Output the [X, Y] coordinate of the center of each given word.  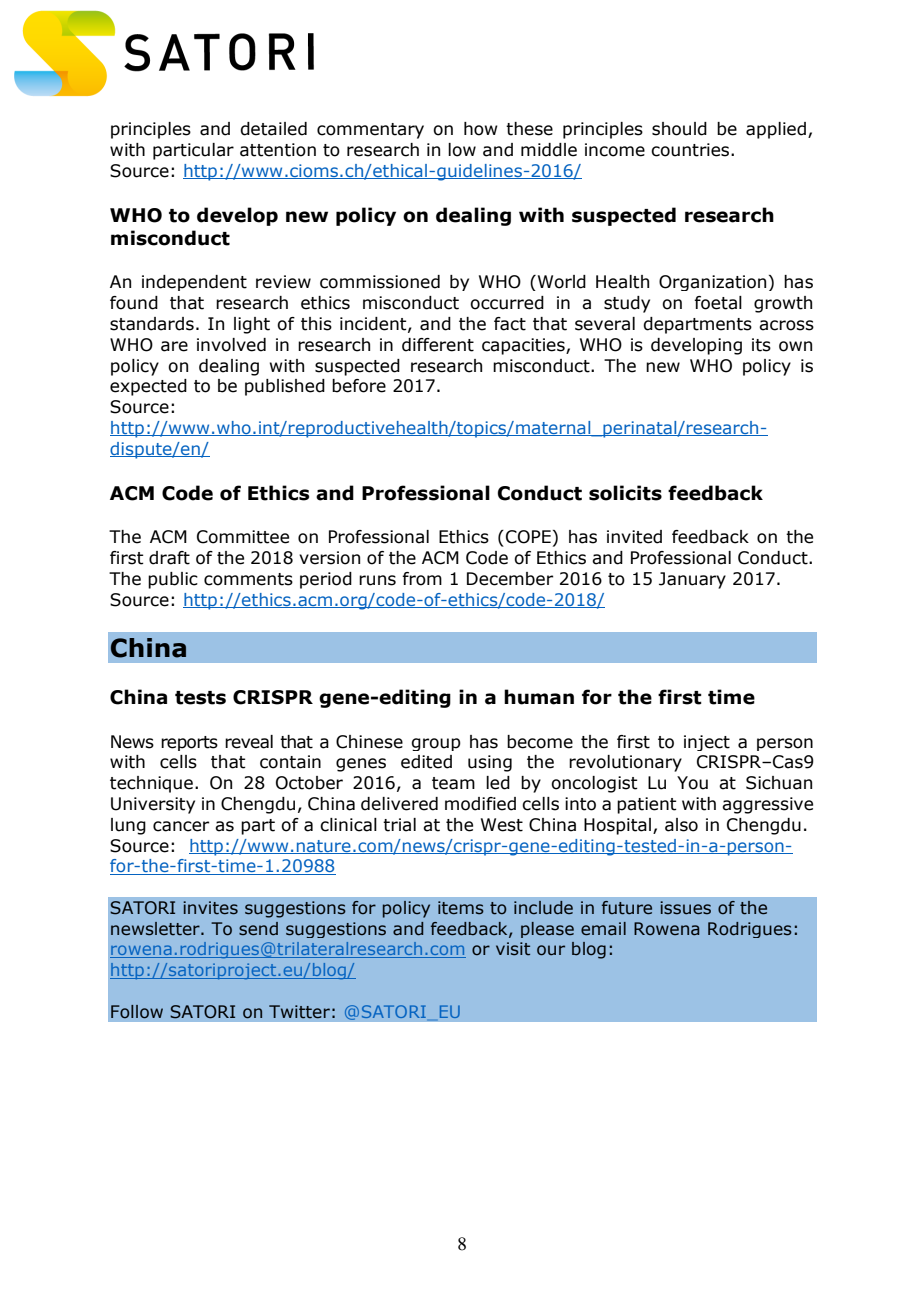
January [692, 580]
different [438, 345]
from [422, 579]
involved [231, 345]
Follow [137, 1012]
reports [189, 743]
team [453, 783]
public [173, 580]
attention [278, 150]
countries [691, 150]
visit [513, 949]
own [795, 346]
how [481, 129]
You [692, 783]
